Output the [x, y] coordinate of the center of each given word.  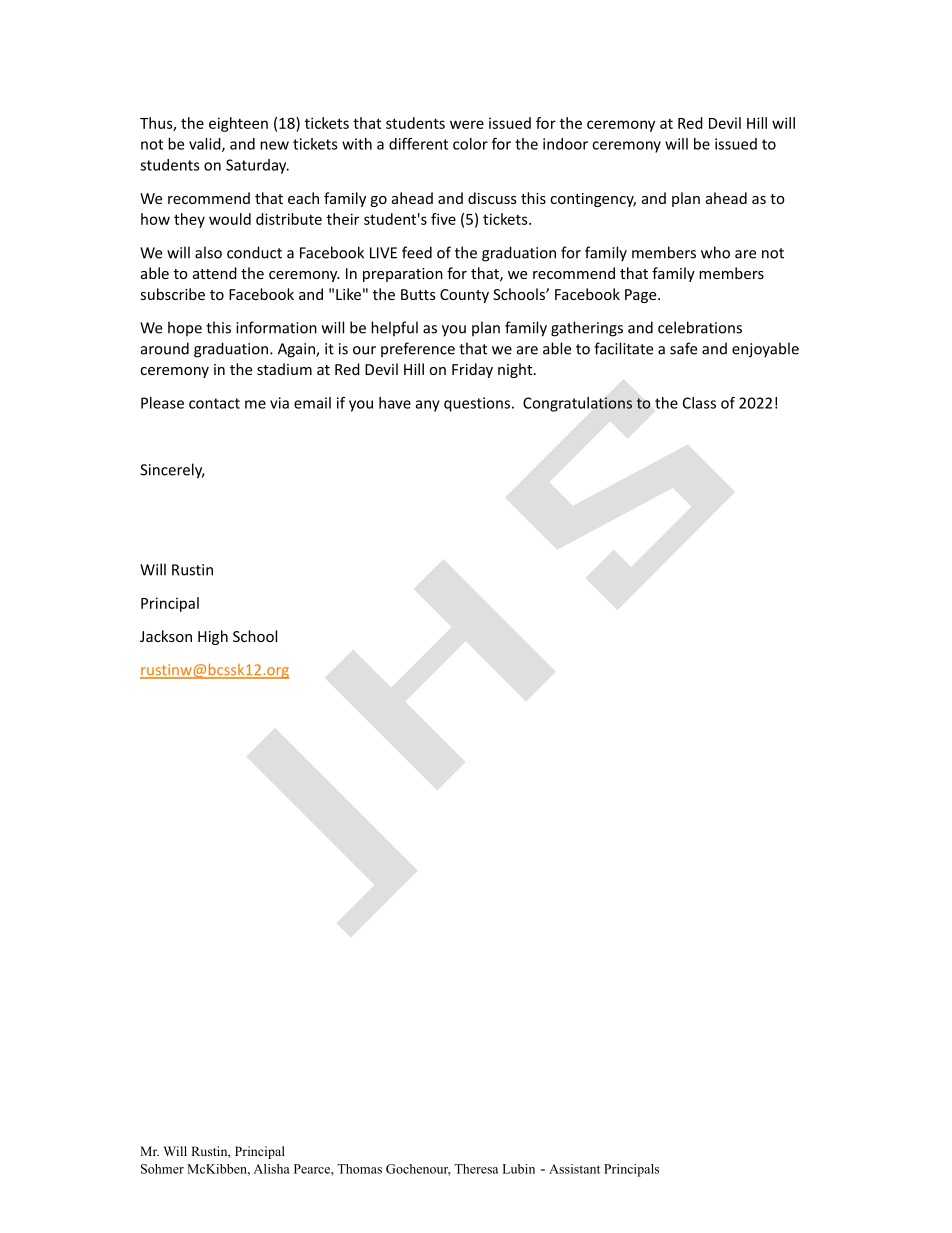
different [418, 144]
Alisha [271, 1169]
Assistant [574, 1169]
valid [206, 145]
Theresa [476, 1169]
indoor [565, 144]
